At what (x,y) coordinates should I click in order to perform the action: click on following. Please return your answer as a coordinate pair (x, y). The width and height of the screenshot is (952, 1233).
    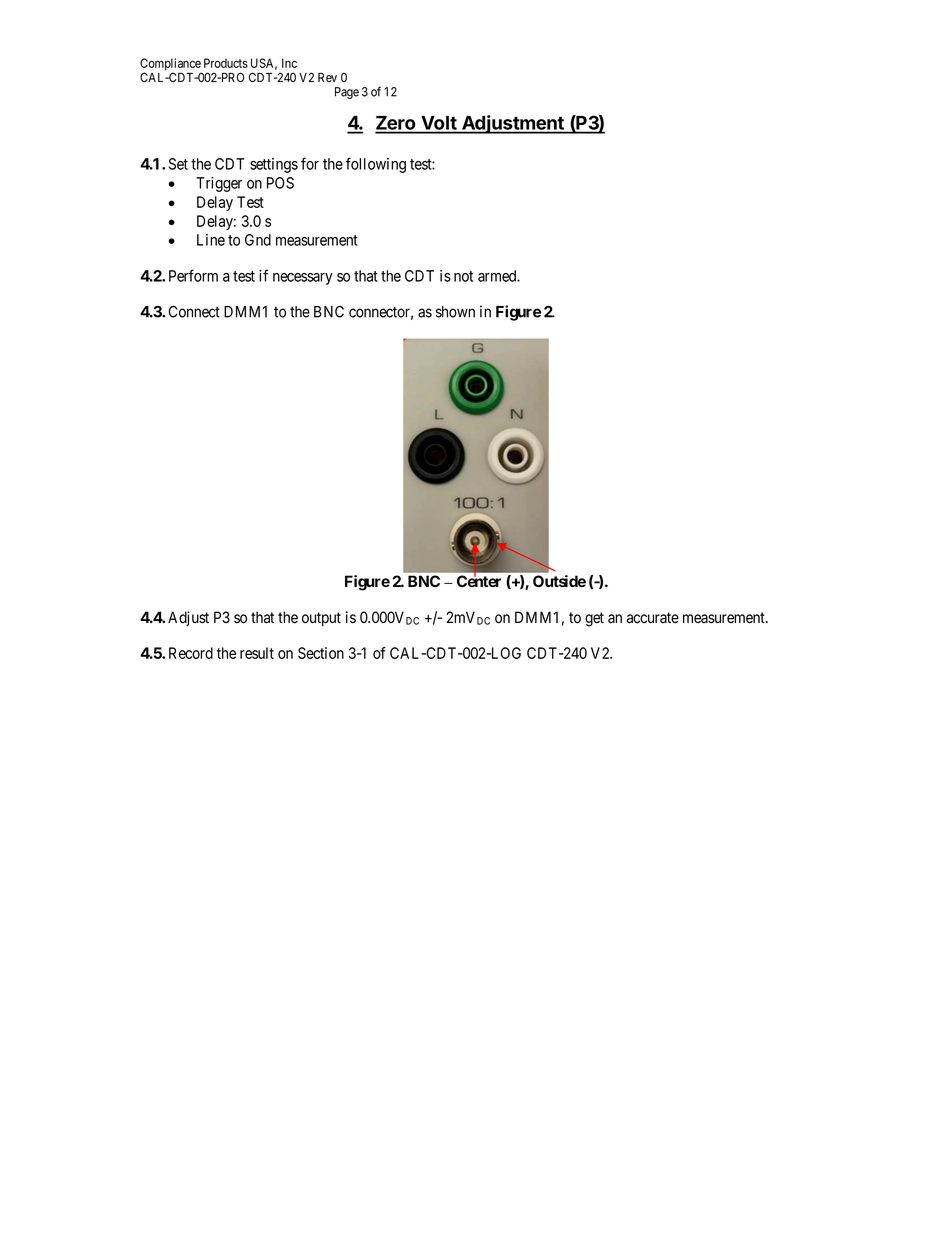
    Looking at the image, I should click on (376, 165).
